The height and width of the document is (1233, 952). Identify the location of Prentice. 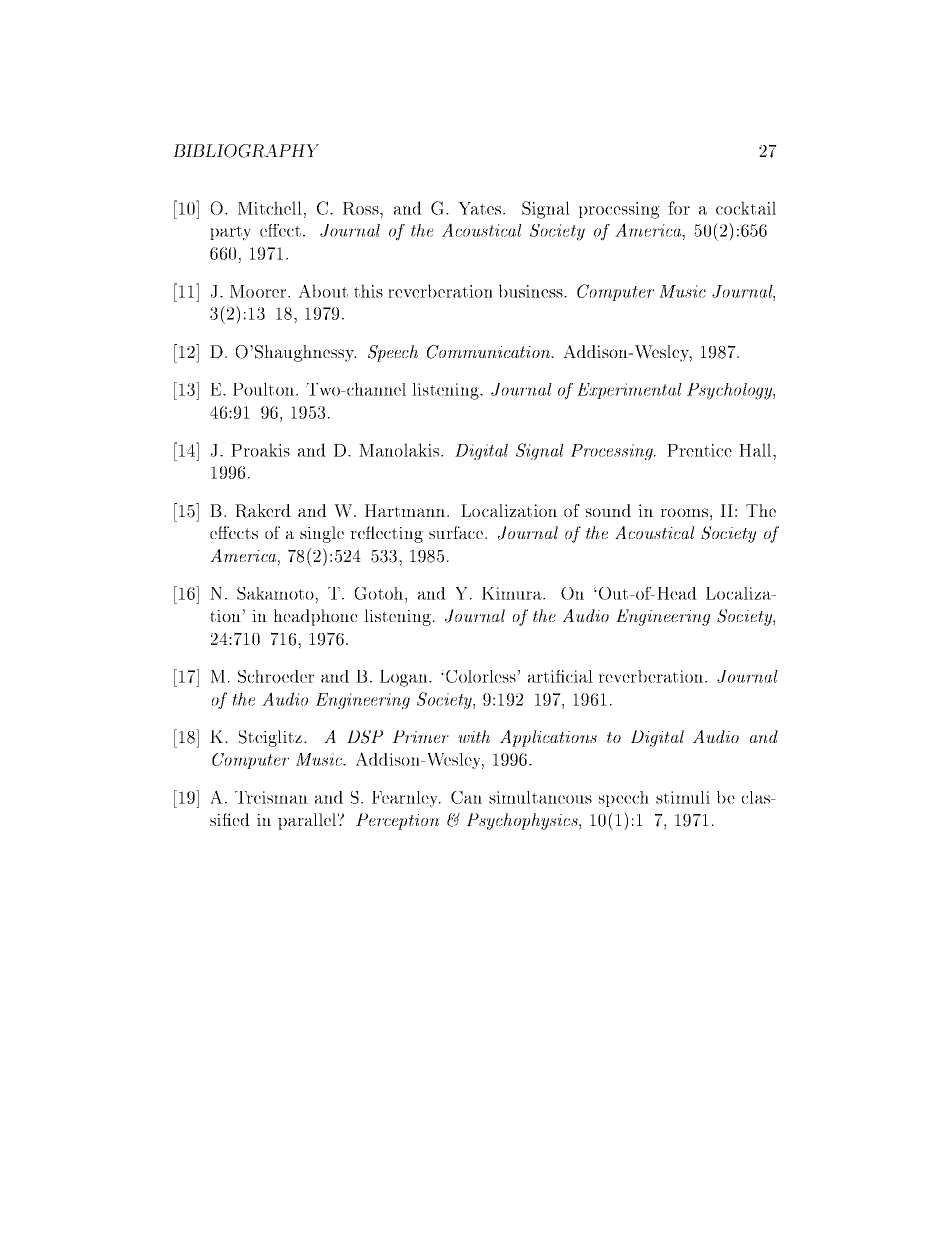
(699, 450).
